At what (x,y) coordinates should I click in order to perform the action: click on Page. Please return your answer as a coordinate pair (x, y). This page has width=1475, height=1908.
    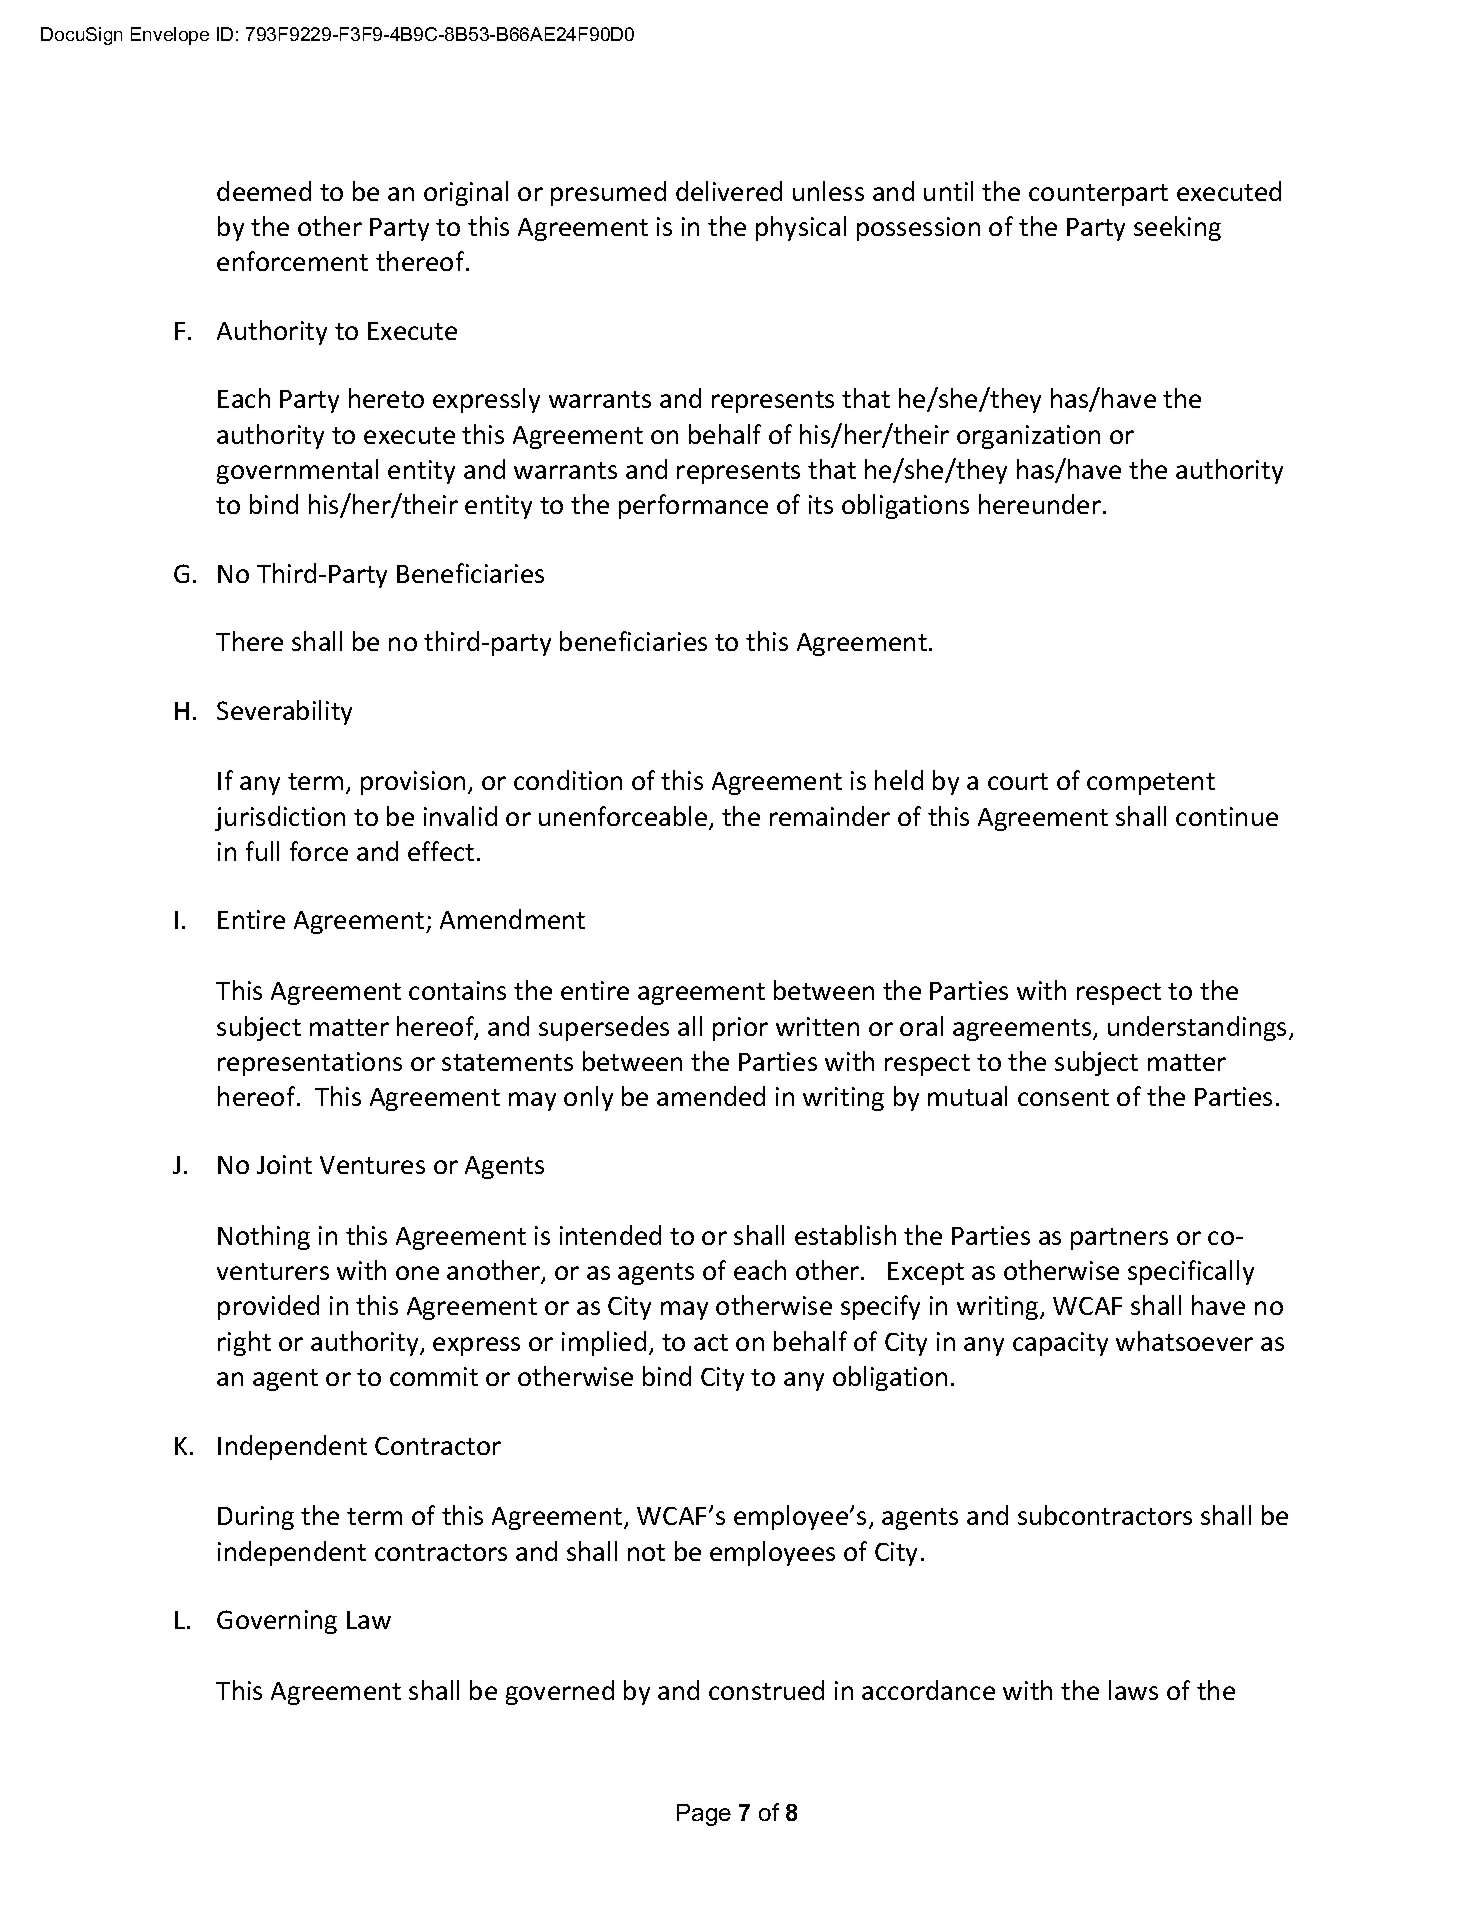
    Looking at the image, I should click on (704, 1815).
